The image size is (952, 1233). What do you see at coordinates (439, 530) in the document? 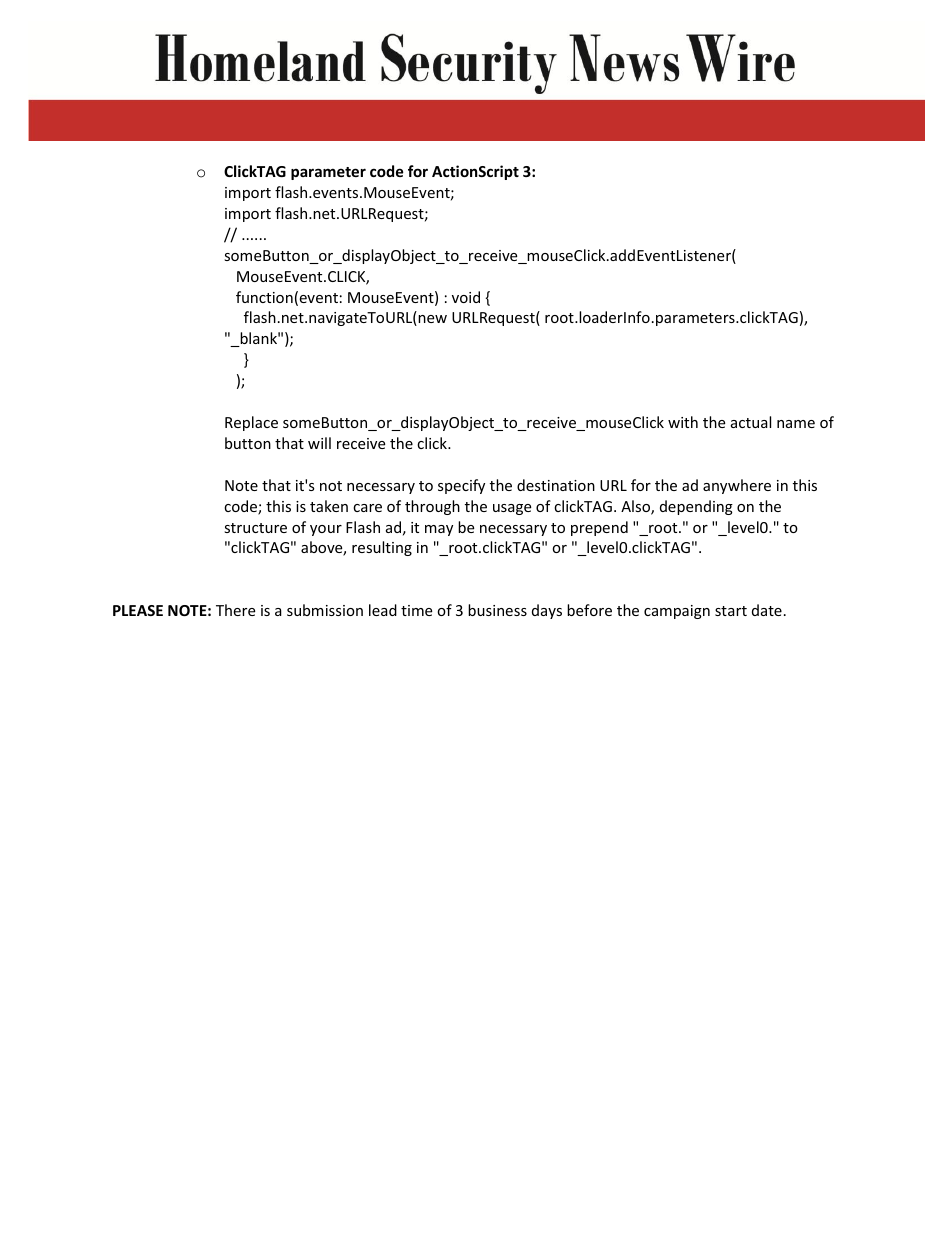
I see `may` at bounding box center [439, 530].
